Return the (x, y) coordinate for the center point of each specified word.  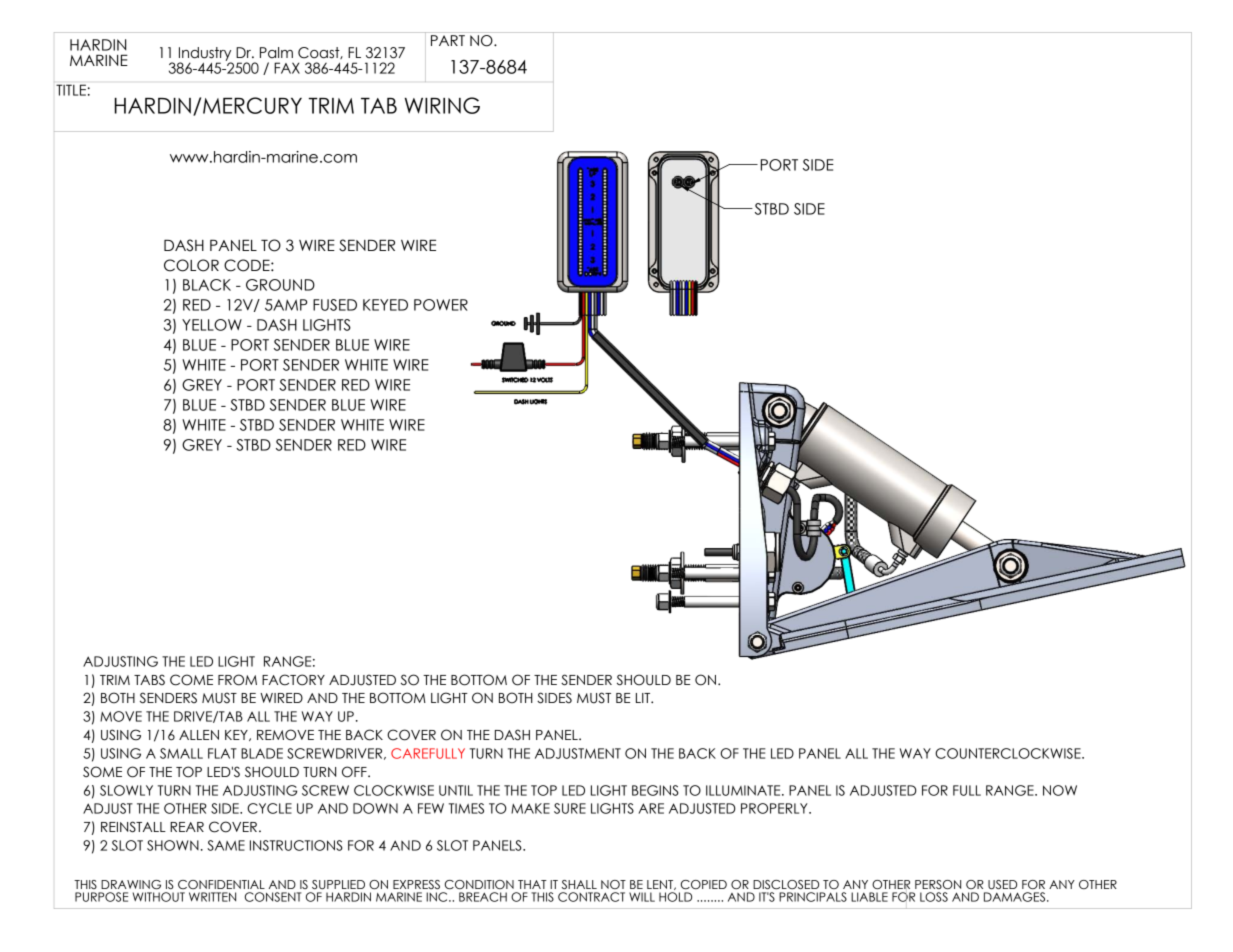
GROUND (280, 285)
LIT (644, 698)
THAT (532, 884)
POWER (441, 305)
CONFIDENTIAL (221, 884)
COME (191, 680)
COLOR (191, 265)
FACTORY (293, 680)
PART (448, 40)
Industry (205, 55)
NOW (1060, 790)
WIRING (442, 105)
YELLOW (212, 325)
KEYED (385, 305)
